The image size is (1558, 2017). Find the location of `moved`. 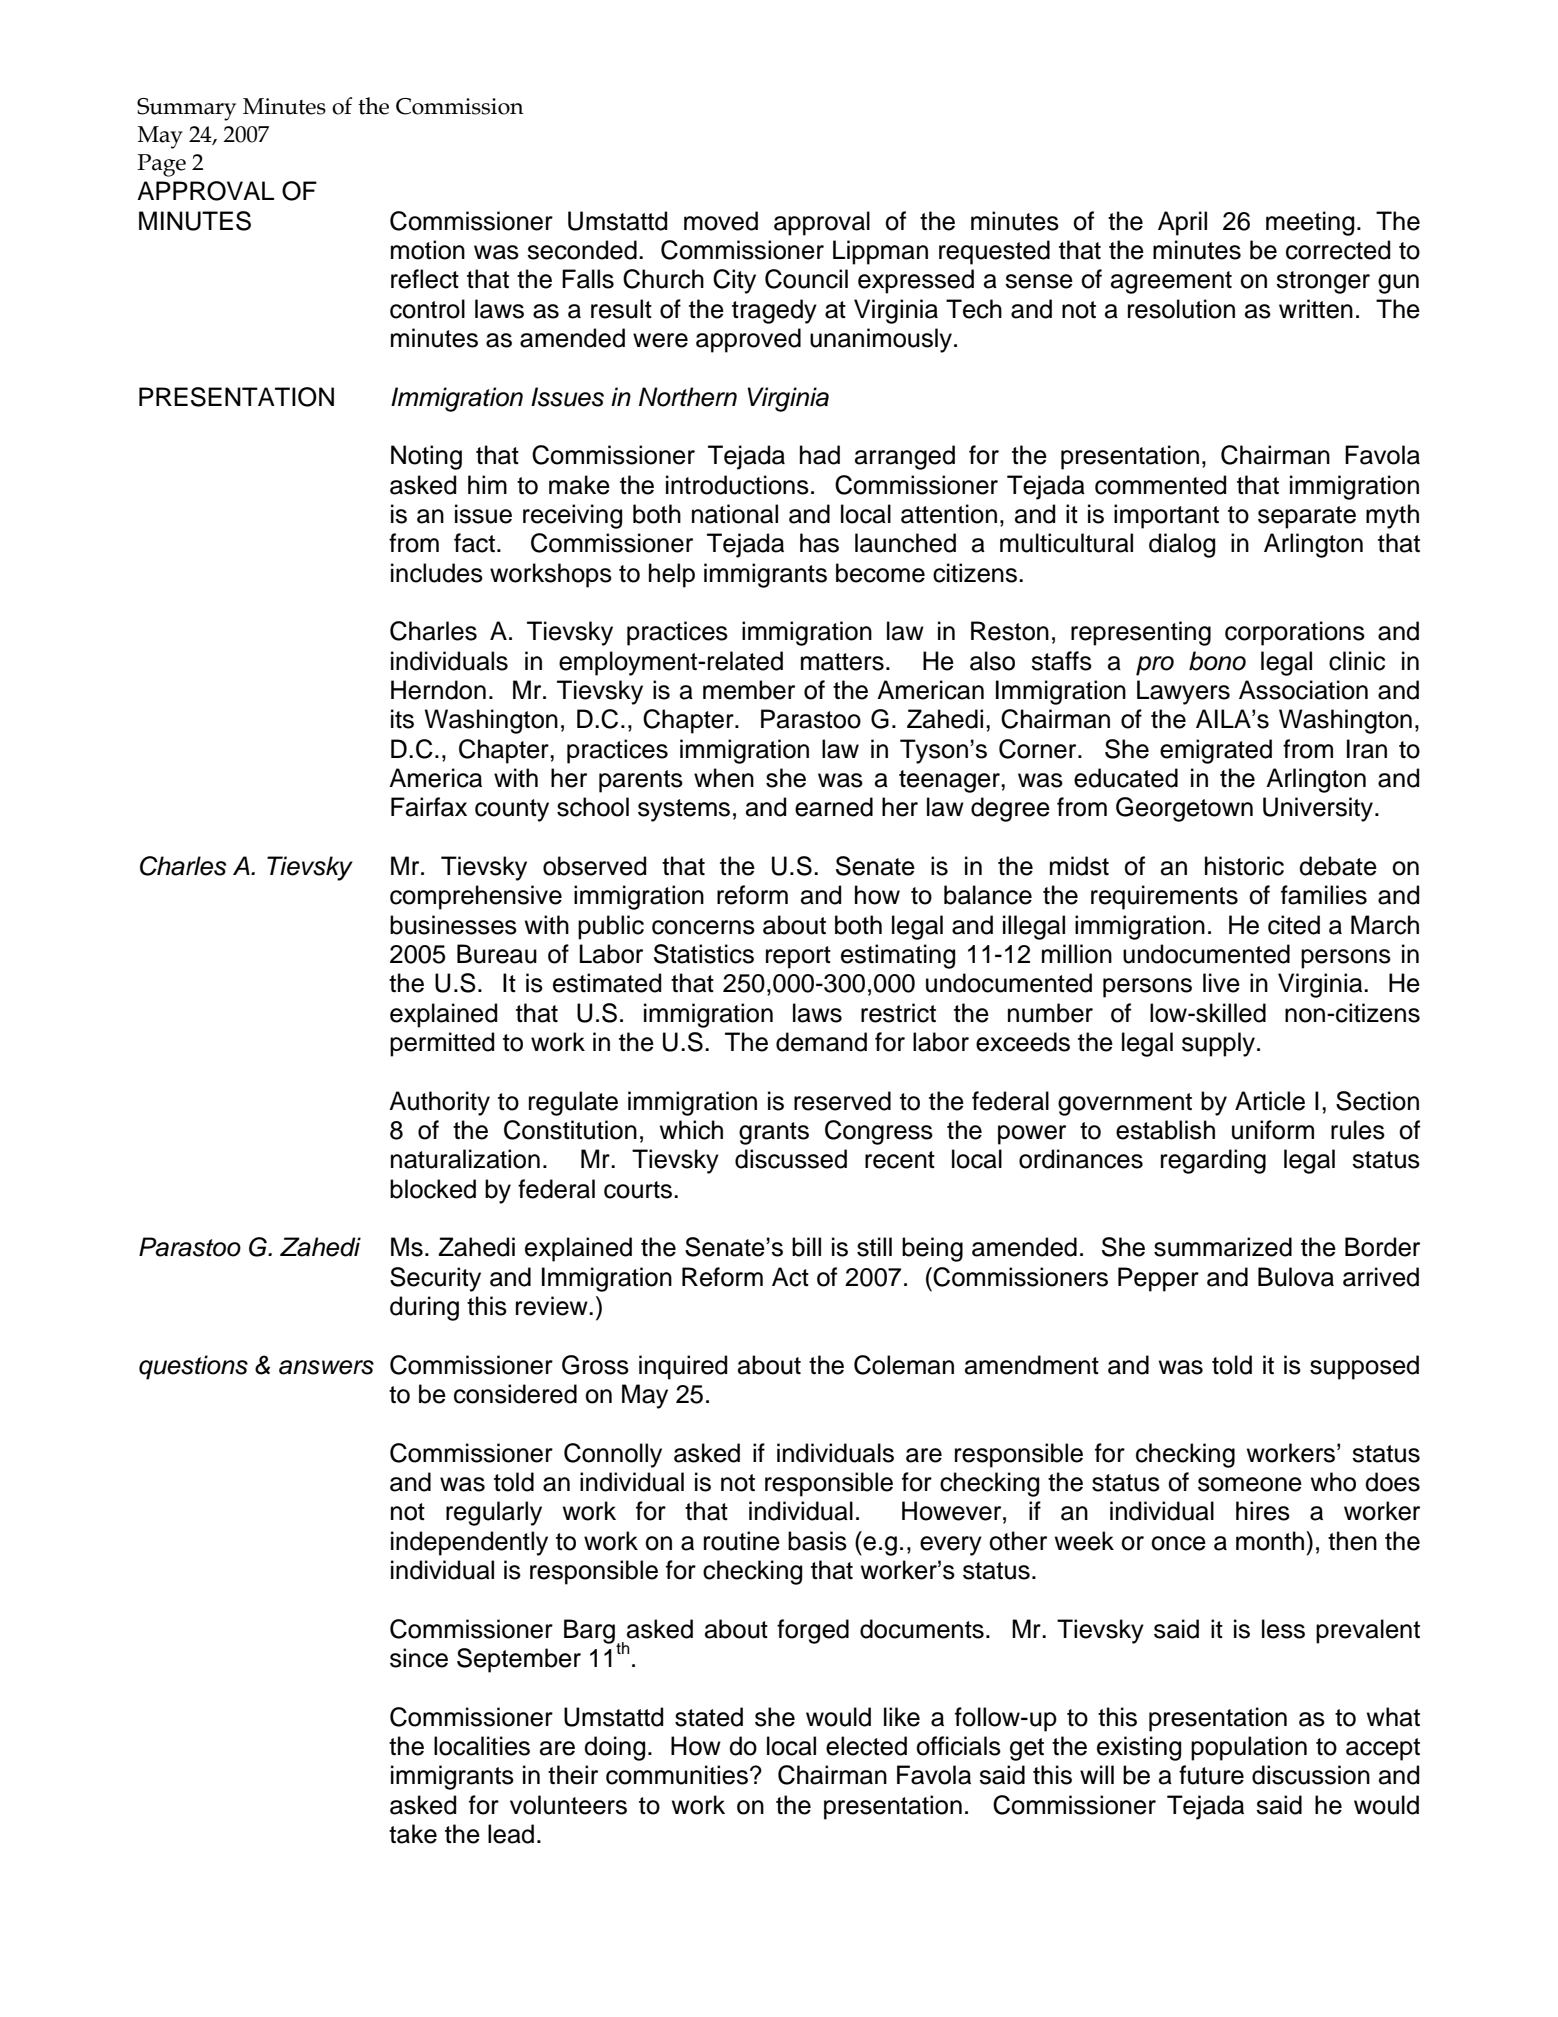

moved is located at coordinates (721, 221).
